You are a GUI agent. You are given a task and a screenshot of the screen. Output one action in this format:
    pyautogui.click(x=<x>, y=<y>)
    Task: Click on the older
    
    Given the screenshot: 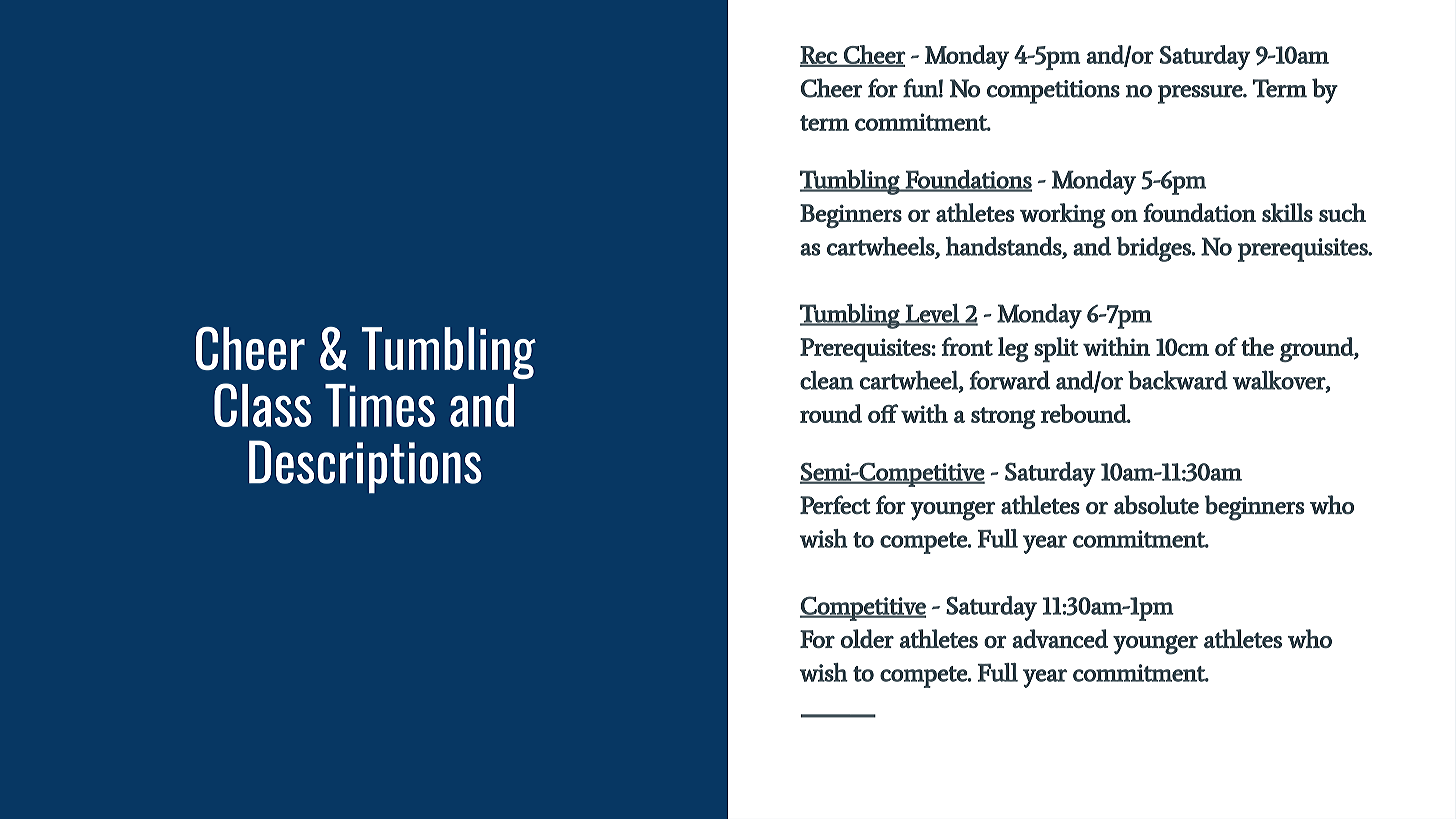 What is the action you would take?
    pyautogui.click(x=867, y=638)
